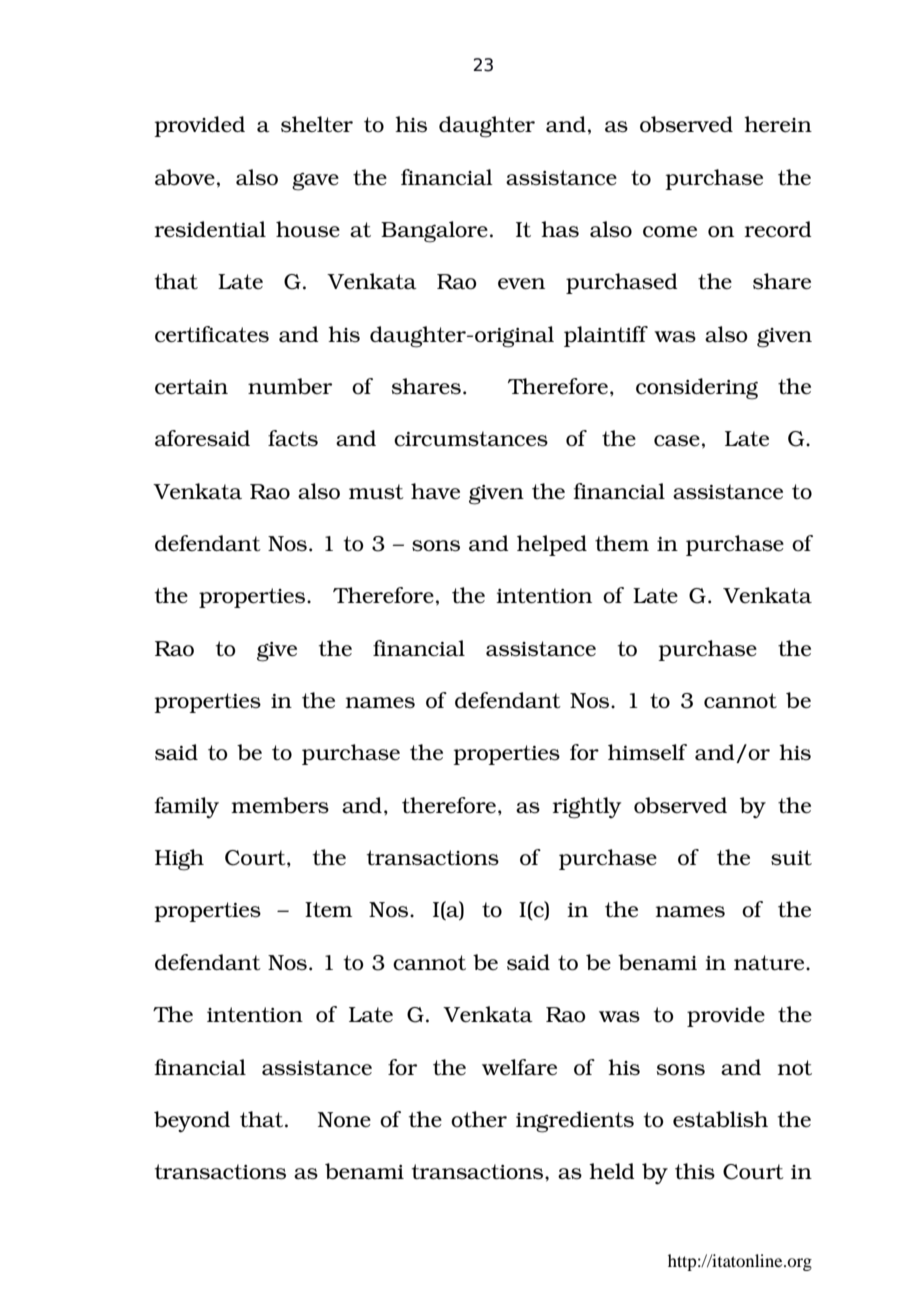 The height and width of the page is (1308, 924). I want to click on even, so click(521, 284).
